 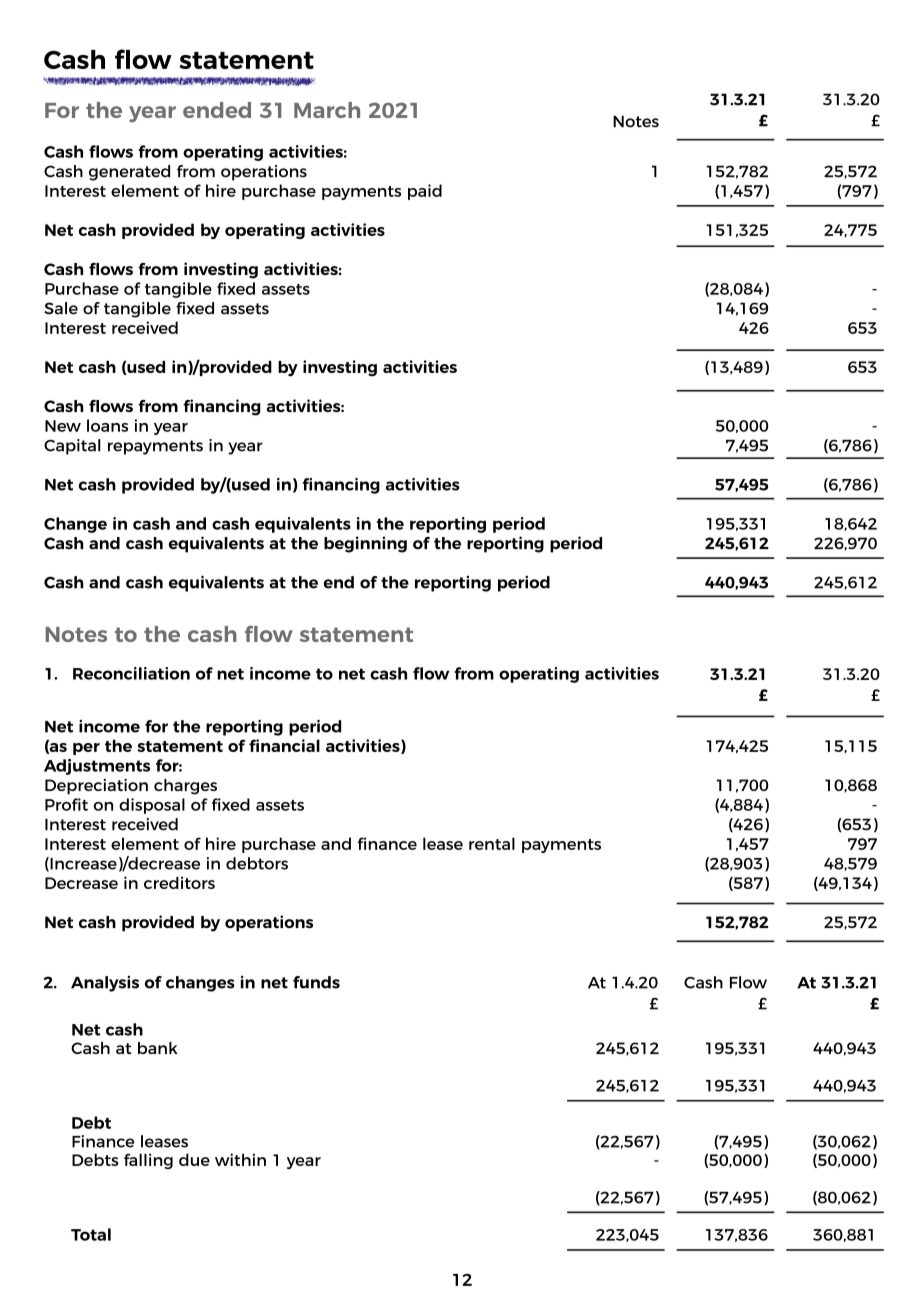 What do you see at coordinates (129, 173) in the screenshot?
I see `generated` at bounding box center [129, 173].
